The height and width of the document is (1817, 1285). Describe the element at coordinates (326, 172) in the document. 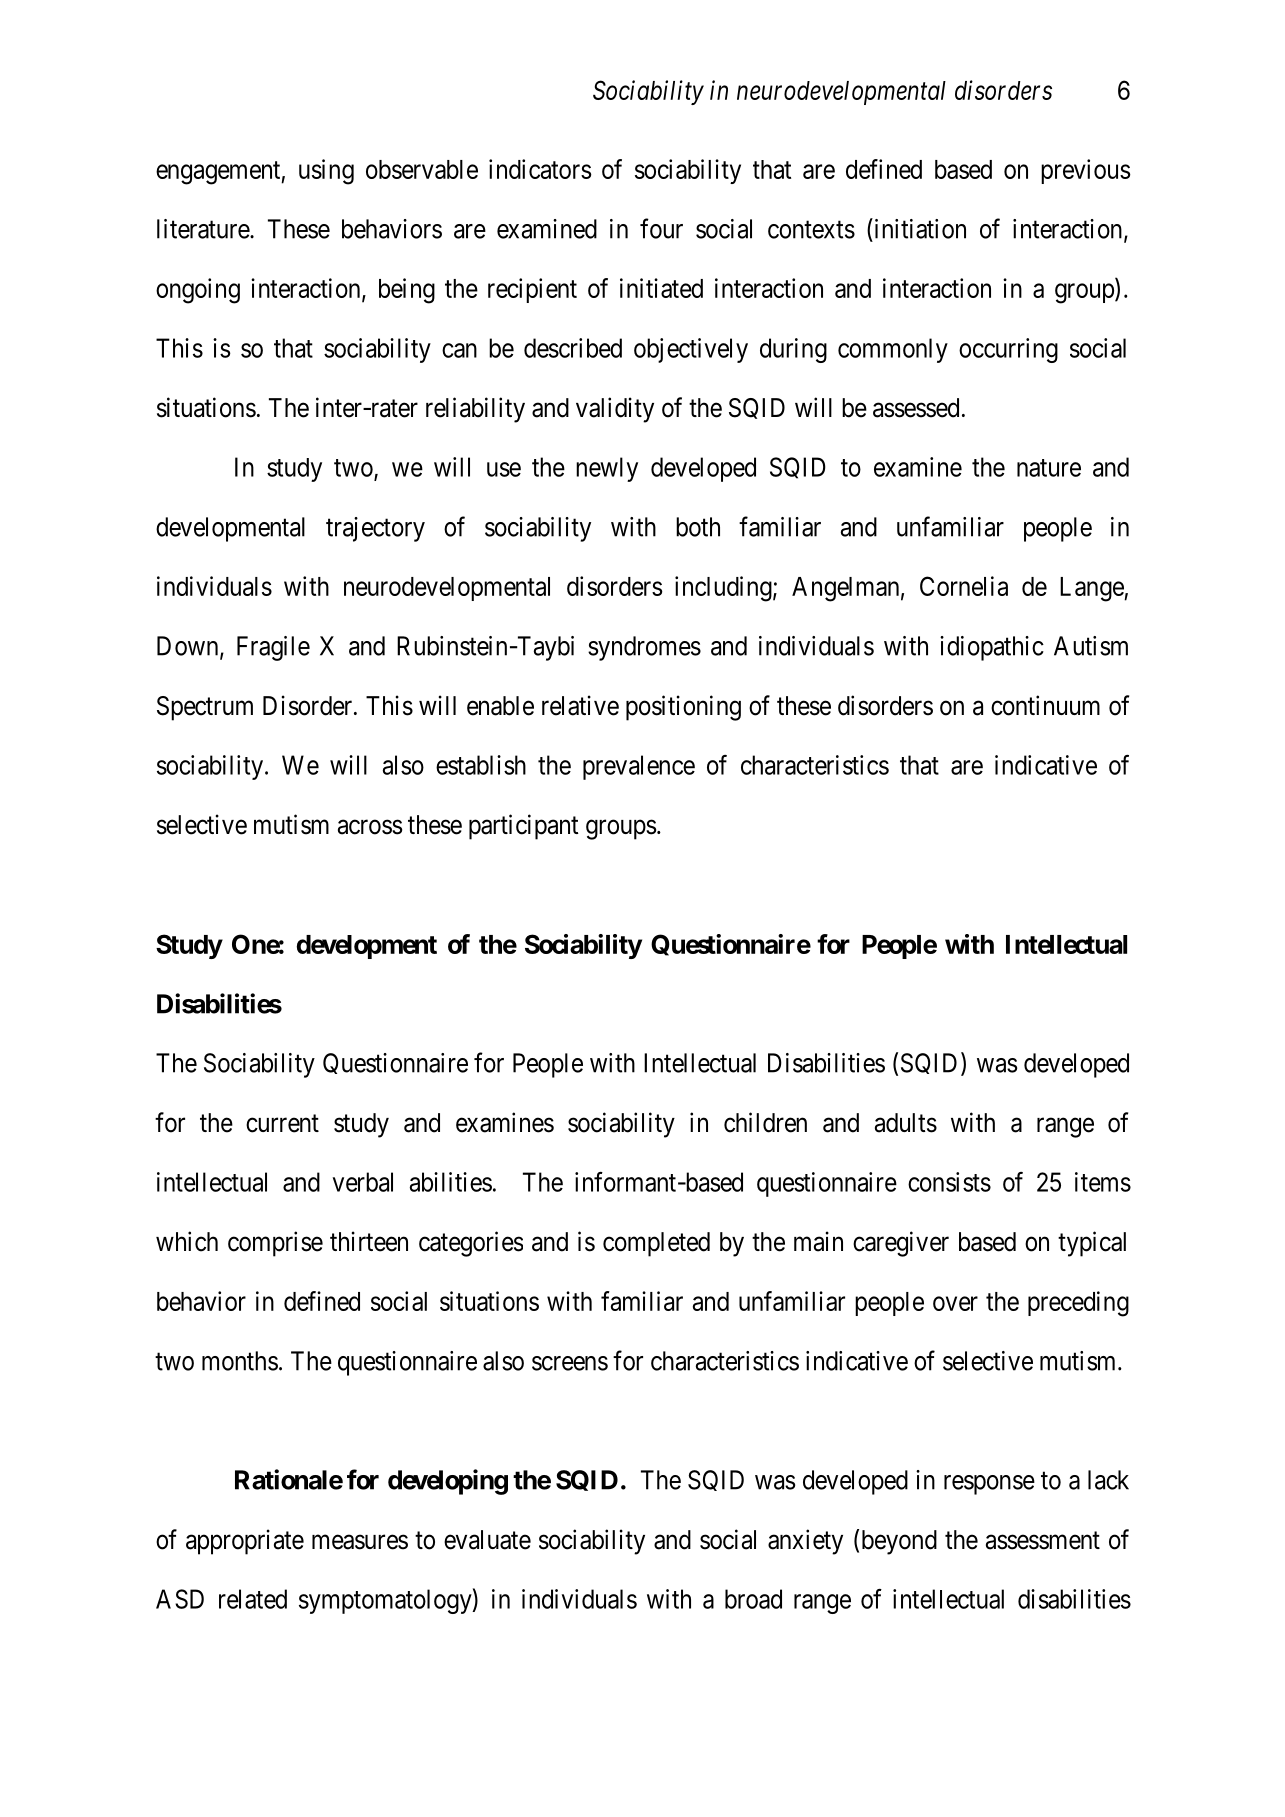

I see `using` at that location.
